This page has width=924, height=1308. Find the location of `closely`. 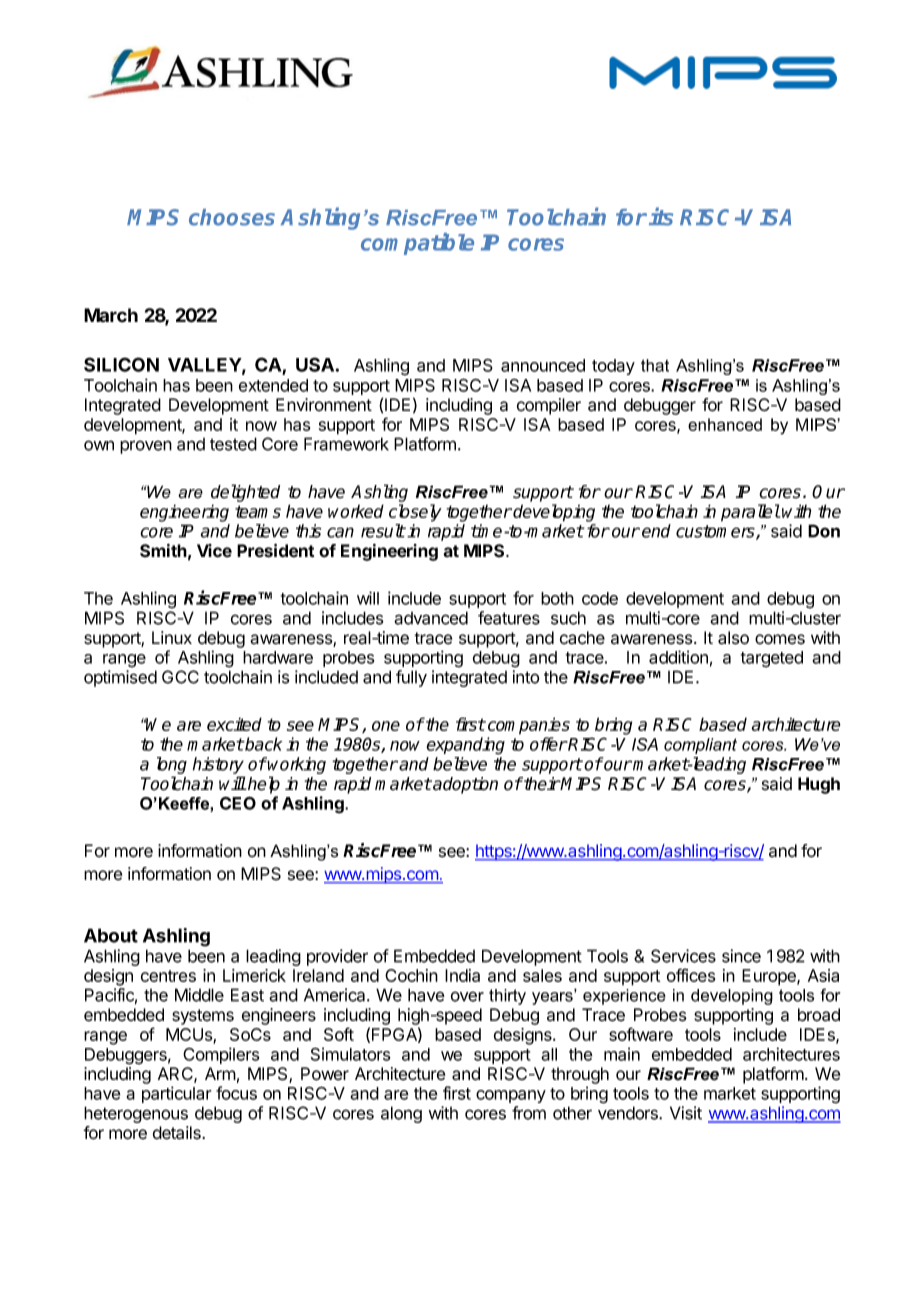

closely is located at coordinates (415, 513).
